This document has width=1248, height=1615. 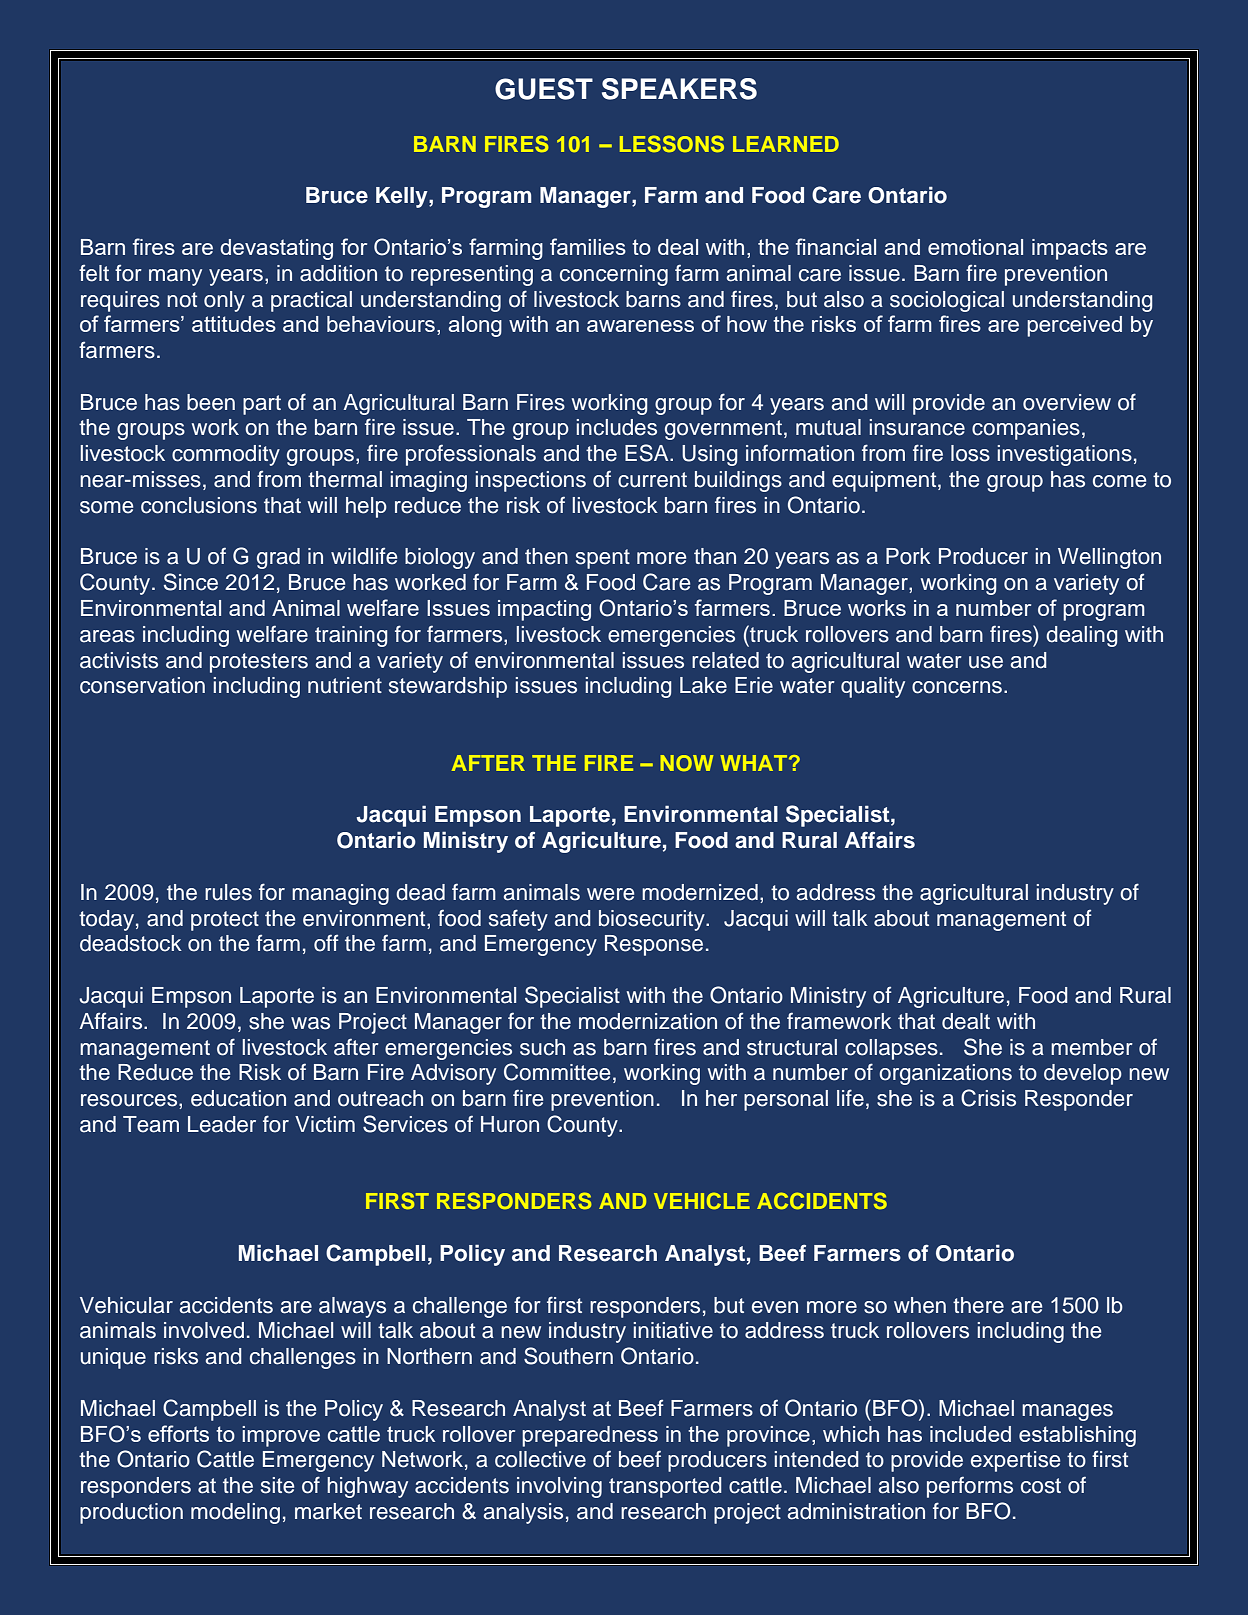 What do you see at coordinates (228, 892) in the document?
I see `rules` at bounding box center [228, 892].
